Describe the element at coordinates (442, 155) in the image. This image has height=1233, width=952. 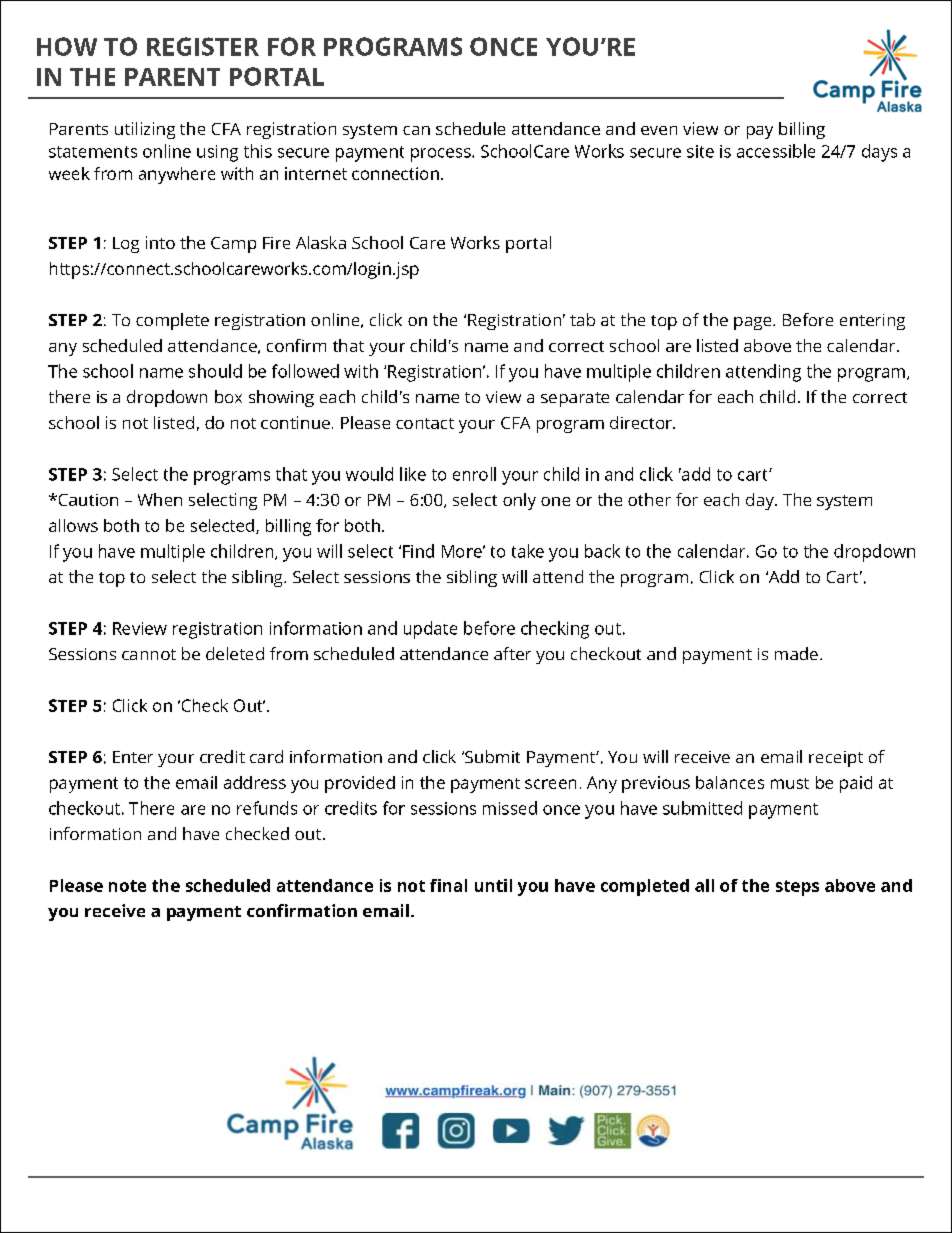
I see `process` at that location.
